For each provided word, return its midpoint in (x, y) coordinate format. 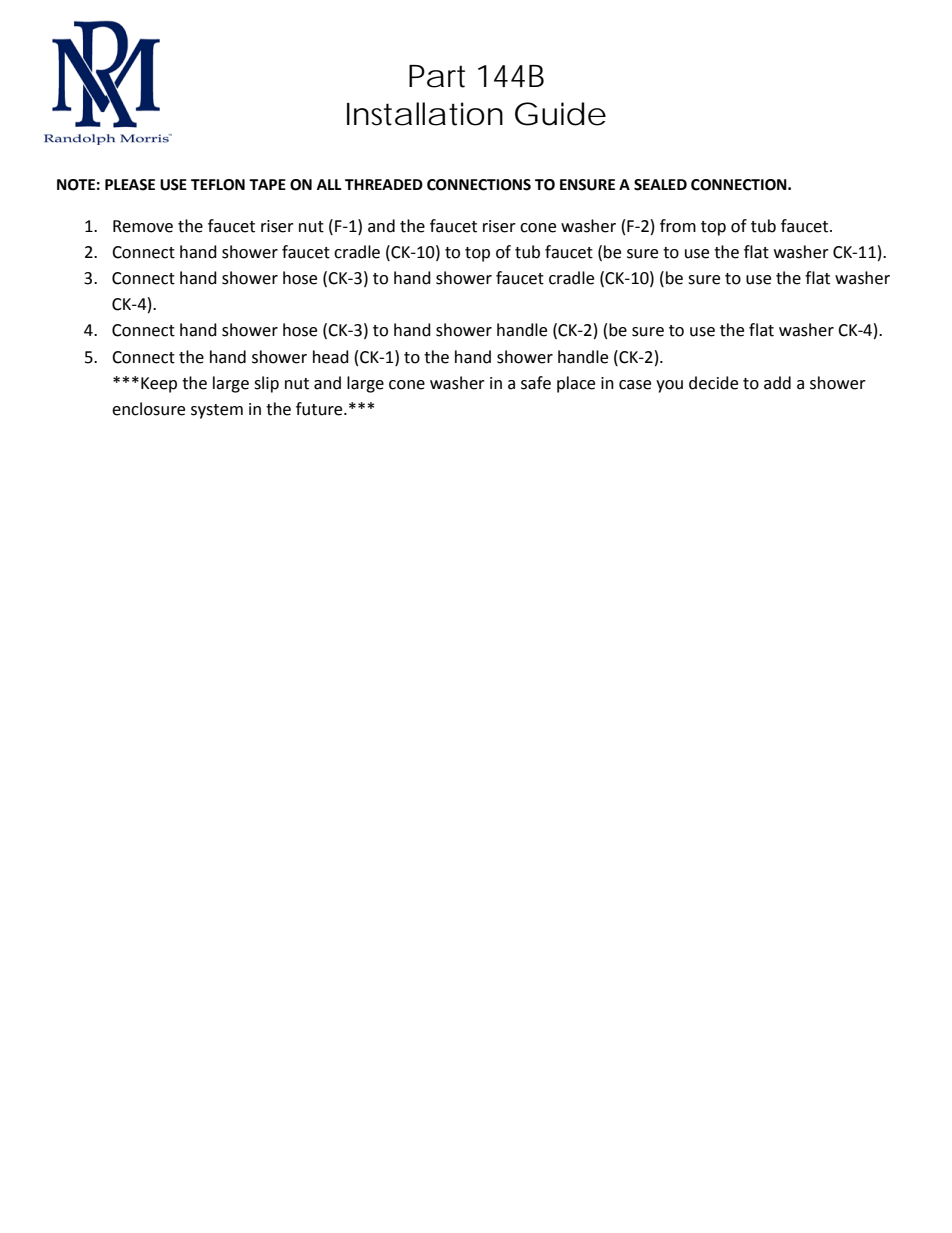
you (669, 386)
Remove (143, 226)
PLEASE (130, 185)
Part (437, 76)
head (331, 357)
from (678, 226)
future (320, 409)
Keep (159, 385)
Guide (560, 114)
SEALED (660, 185)
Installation (425, 114)
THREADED (384, 184)
